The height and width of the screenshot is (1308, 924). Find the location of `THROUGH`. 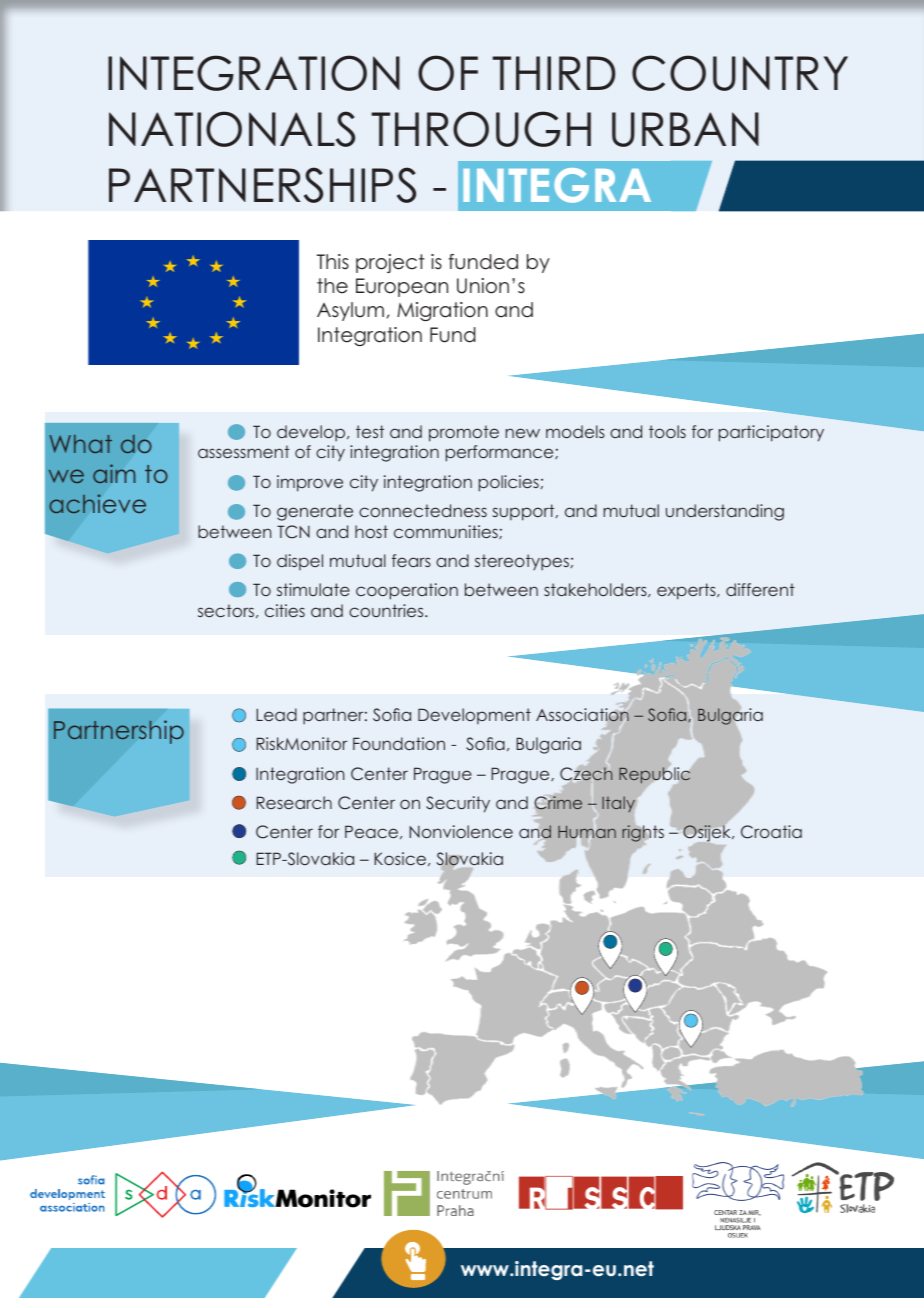

THROUGH is located at coordinates (481, 129).
